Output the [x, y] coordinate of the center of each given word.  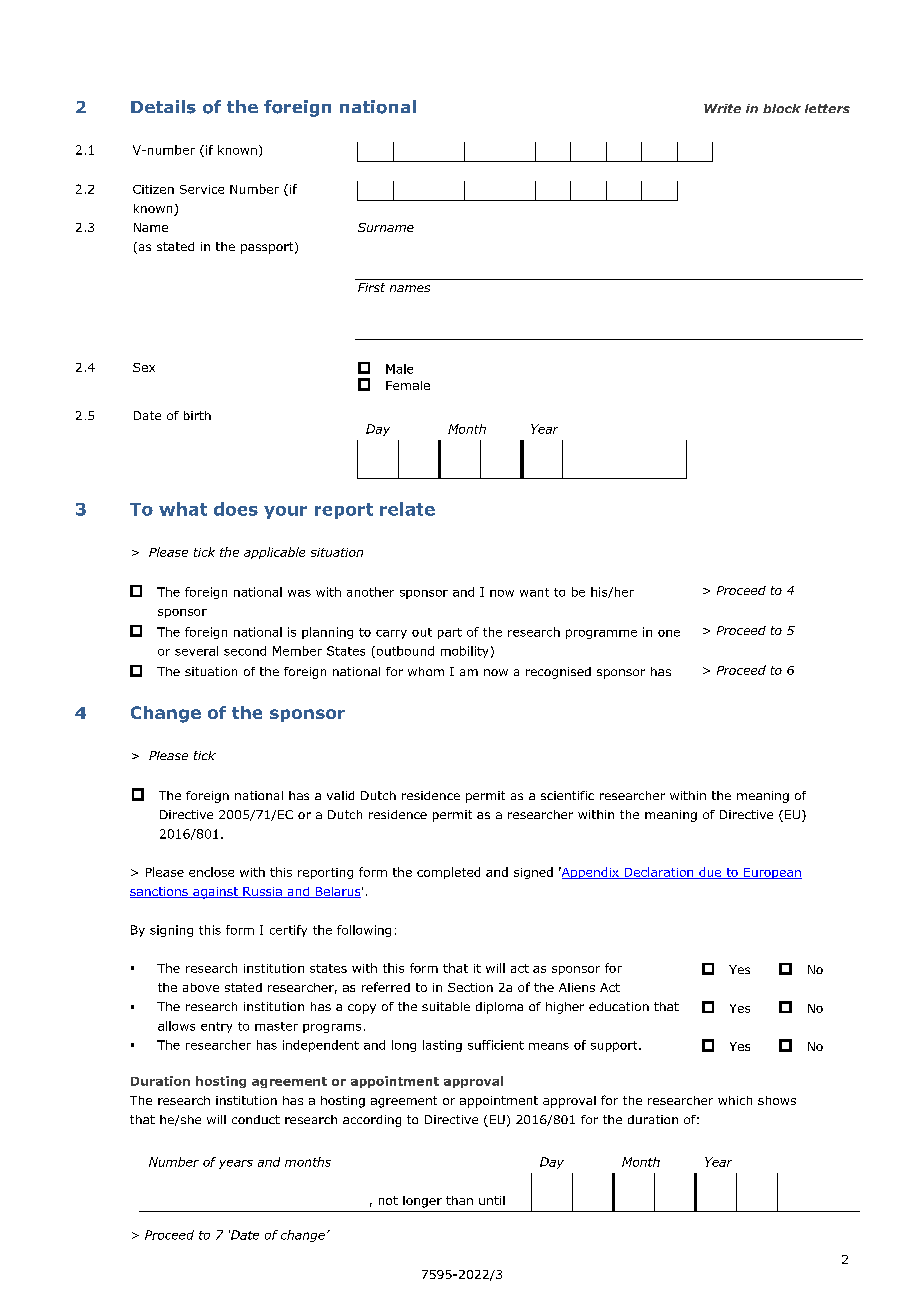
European [772, 873]
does [236, 509]
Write [722, 108]
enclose [211, 872]
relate [407, 509]
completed [448, 873]
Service [202, 189]
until [492, 1200]
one [669, 633]
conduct [256, 1119]
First [371, 287]
